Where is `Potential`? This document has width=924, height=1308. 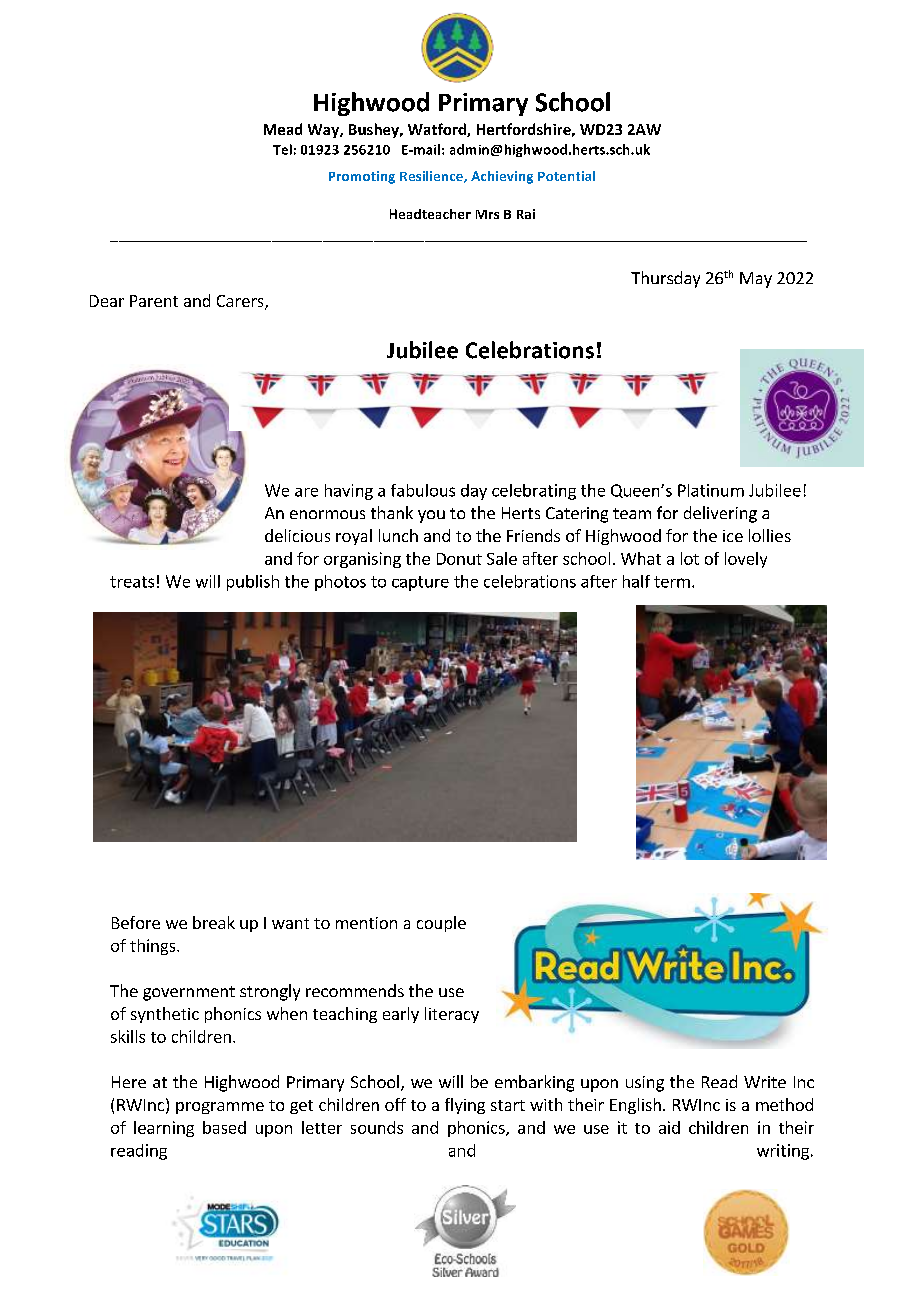 Potential is located at coordinates (566, 176).
